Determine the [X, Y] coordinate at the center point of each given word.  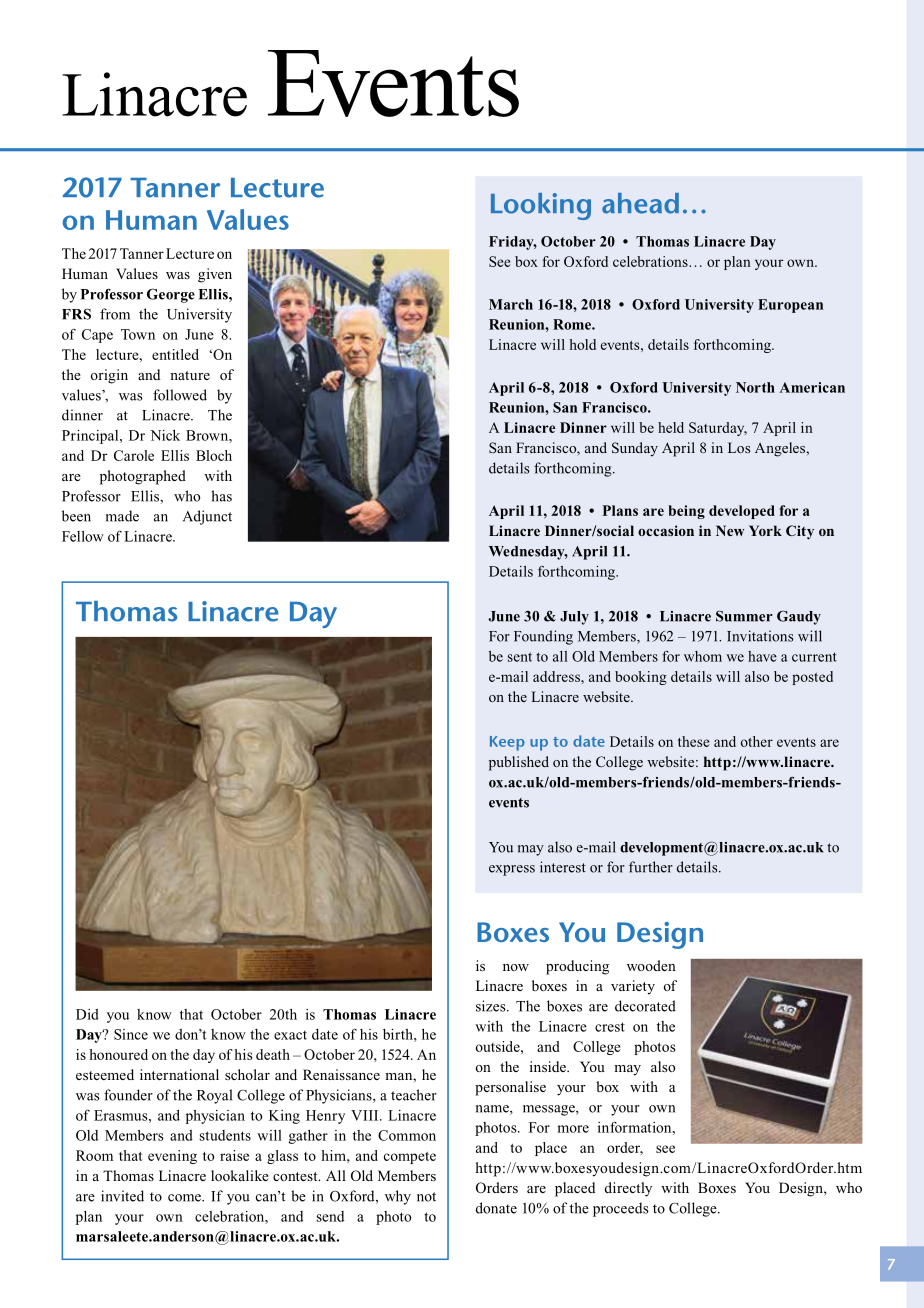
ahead [640, 203]
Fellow [83, 536]
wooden [651, 965]
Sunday [635, 449]
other [757, 741]
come [185, 1198]
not [426, 1197]
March [511, 304]
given [215, 275]
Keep [507, 743]
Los [739, 447]
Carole [134, 455]
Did [87, 1014]
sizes [492, 1006]
